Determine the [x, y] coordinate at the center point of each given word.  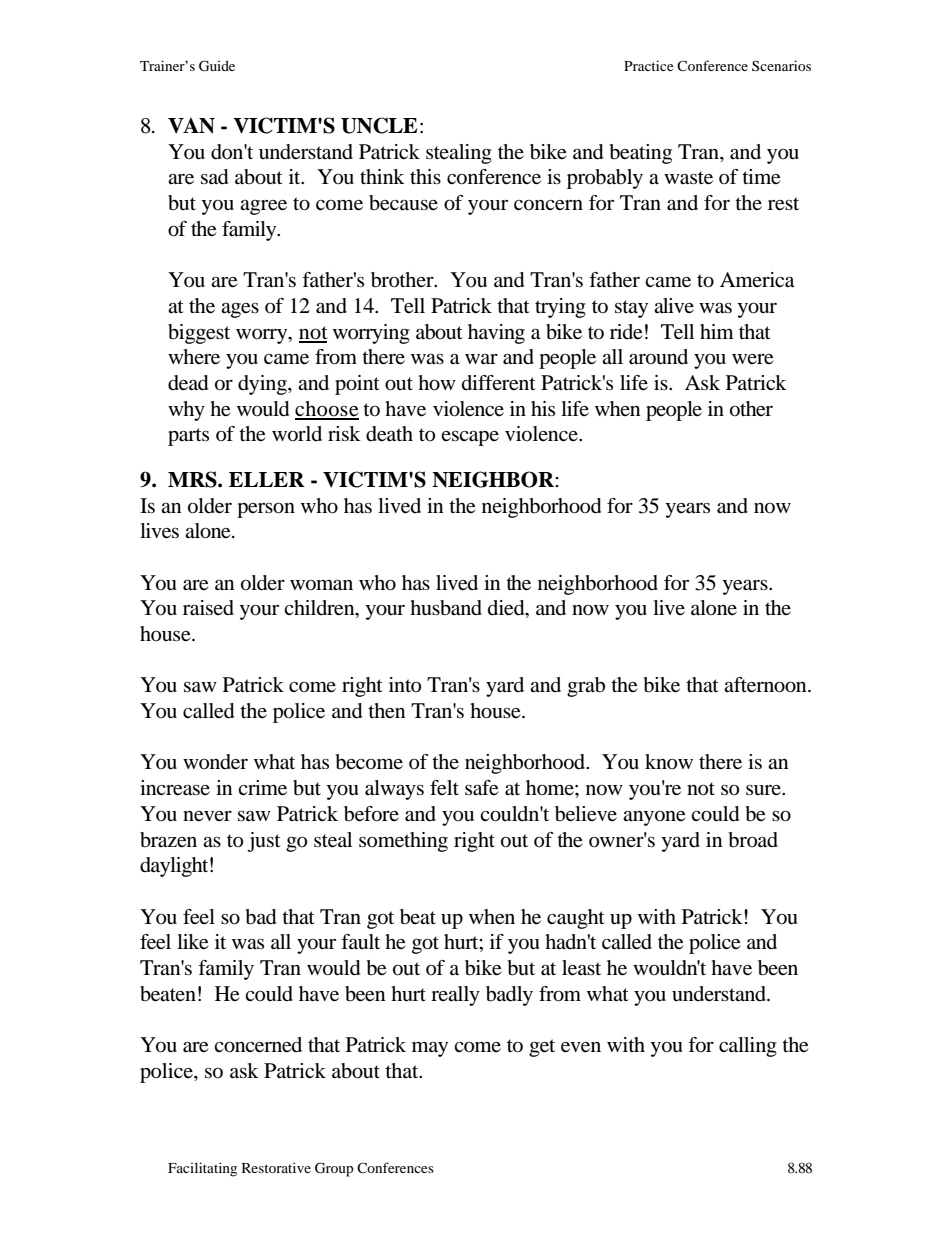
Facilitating [202, 1169]
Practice [648, 65]
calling [748, 1047]
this [425, 176]
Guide [217, 66]
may [430, 1049]
